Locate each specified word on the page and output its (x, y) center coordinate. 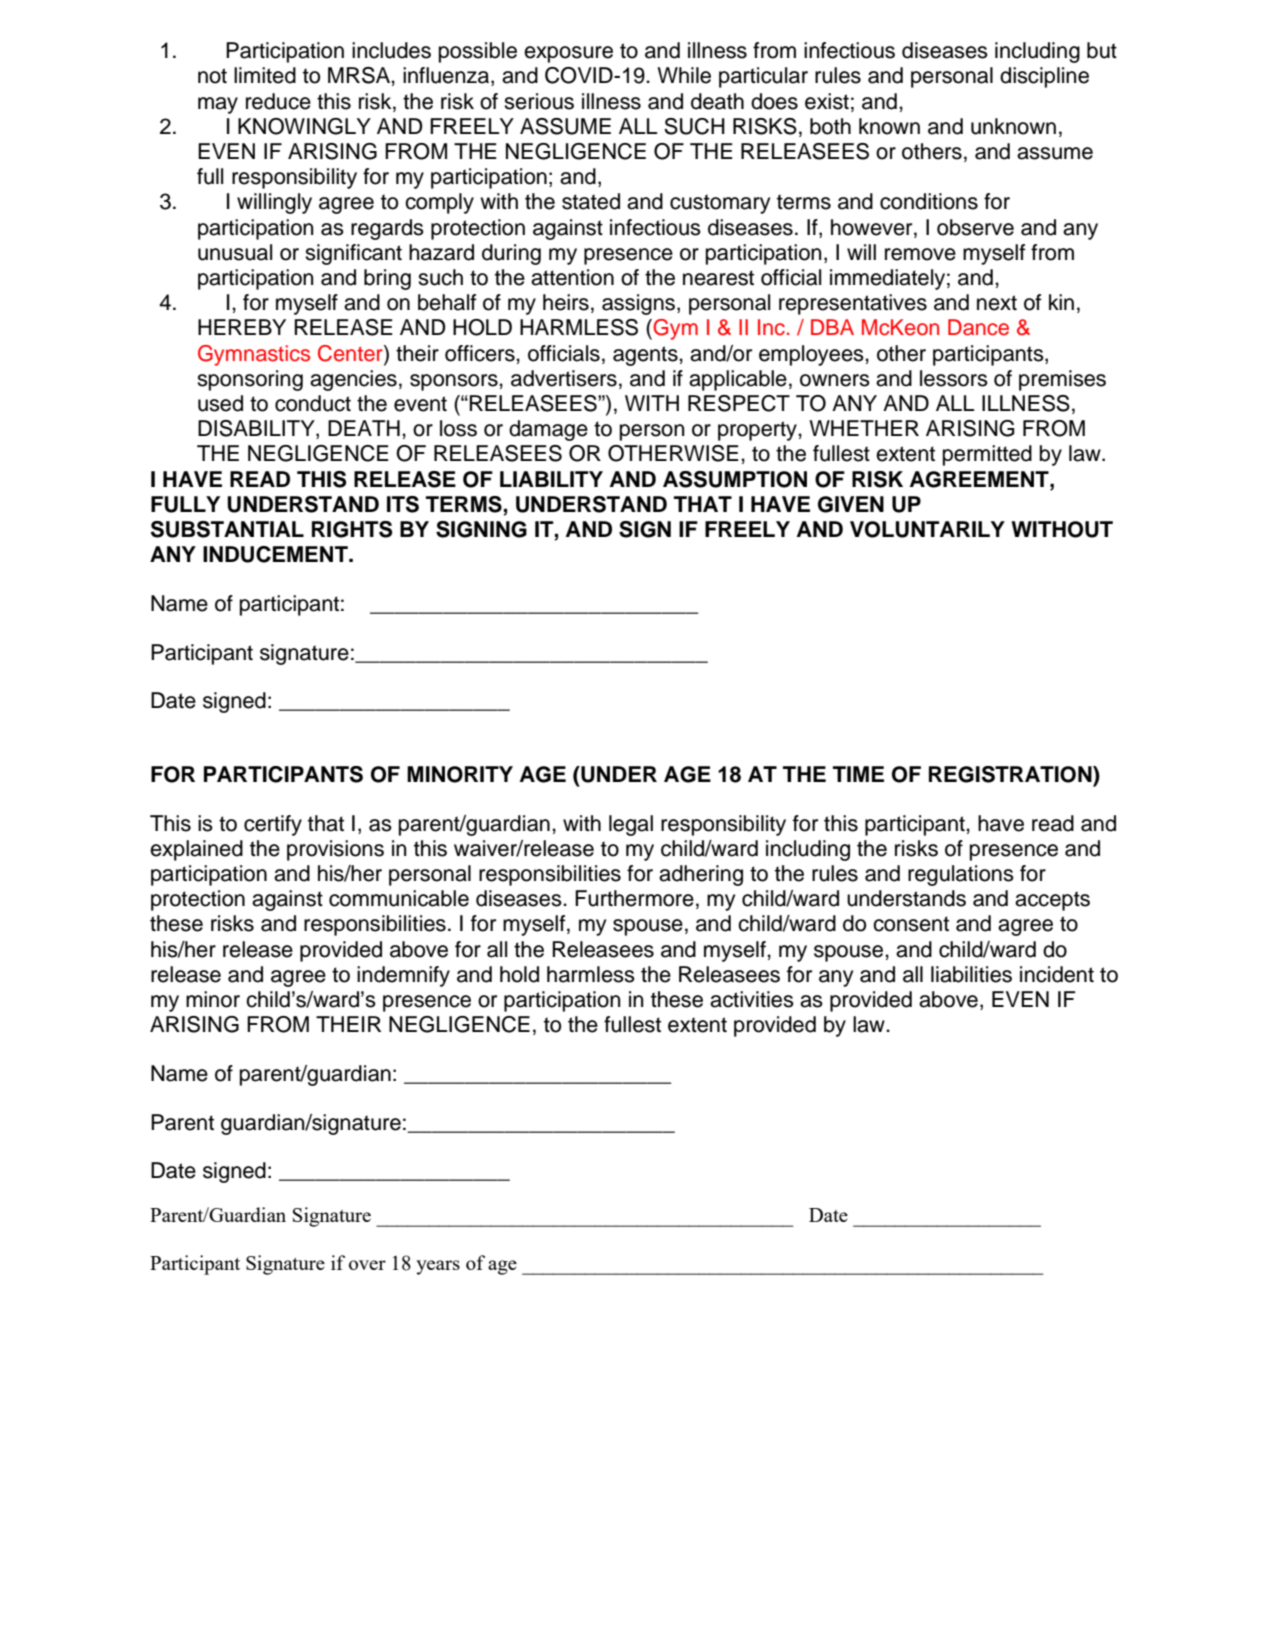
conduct (313, 403)
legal (631, 825)
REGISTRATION (1011, 774)
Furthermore (634, 898)
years (438, 1267)
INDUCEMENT (276, 554)
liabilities (971, 974)
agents (646, 356)
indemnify (403, 976)
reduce (278, 101)
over (367, 1265)
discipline (1044, 77)
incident (1057, 974)
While (684, 75)
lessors (954, 378)
